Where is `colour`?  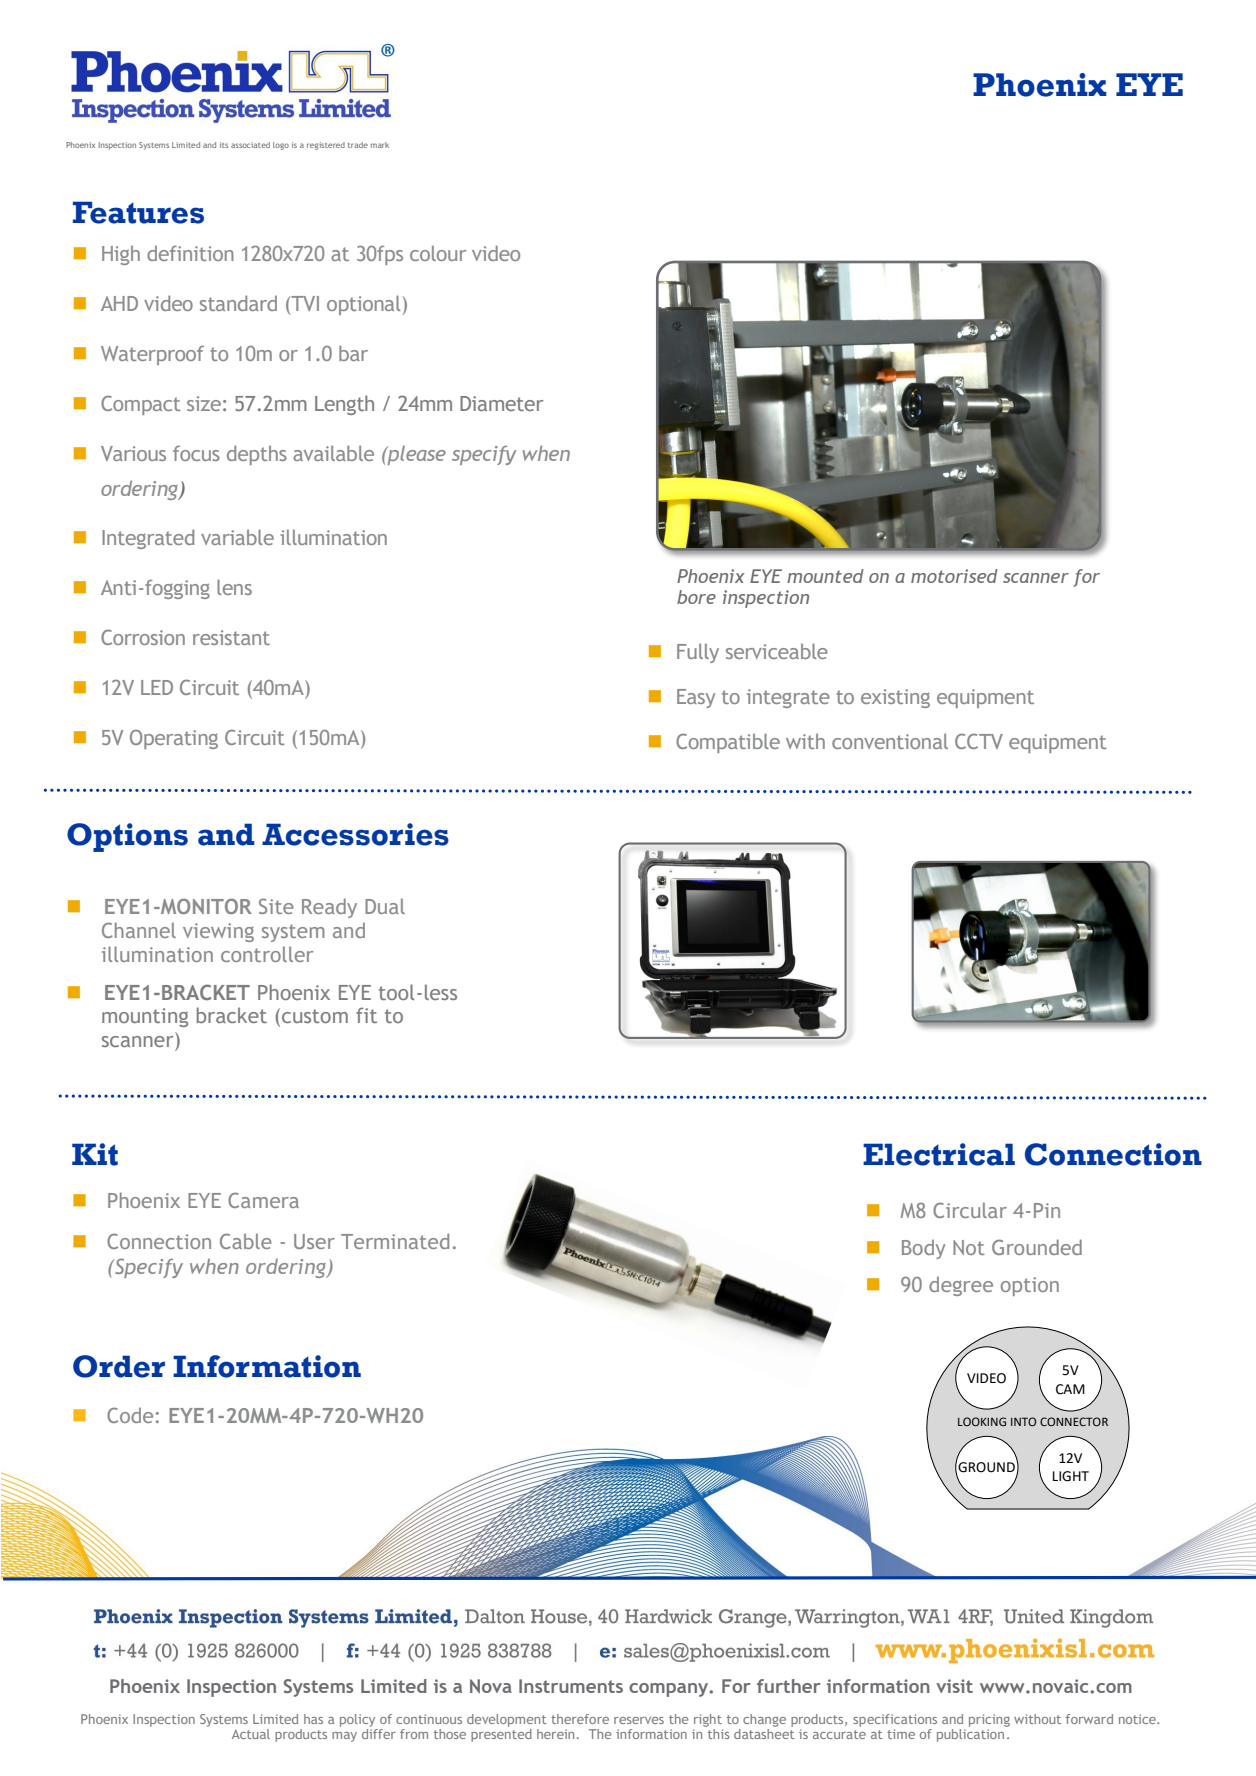
colour is located at coordinates (438, 253).
